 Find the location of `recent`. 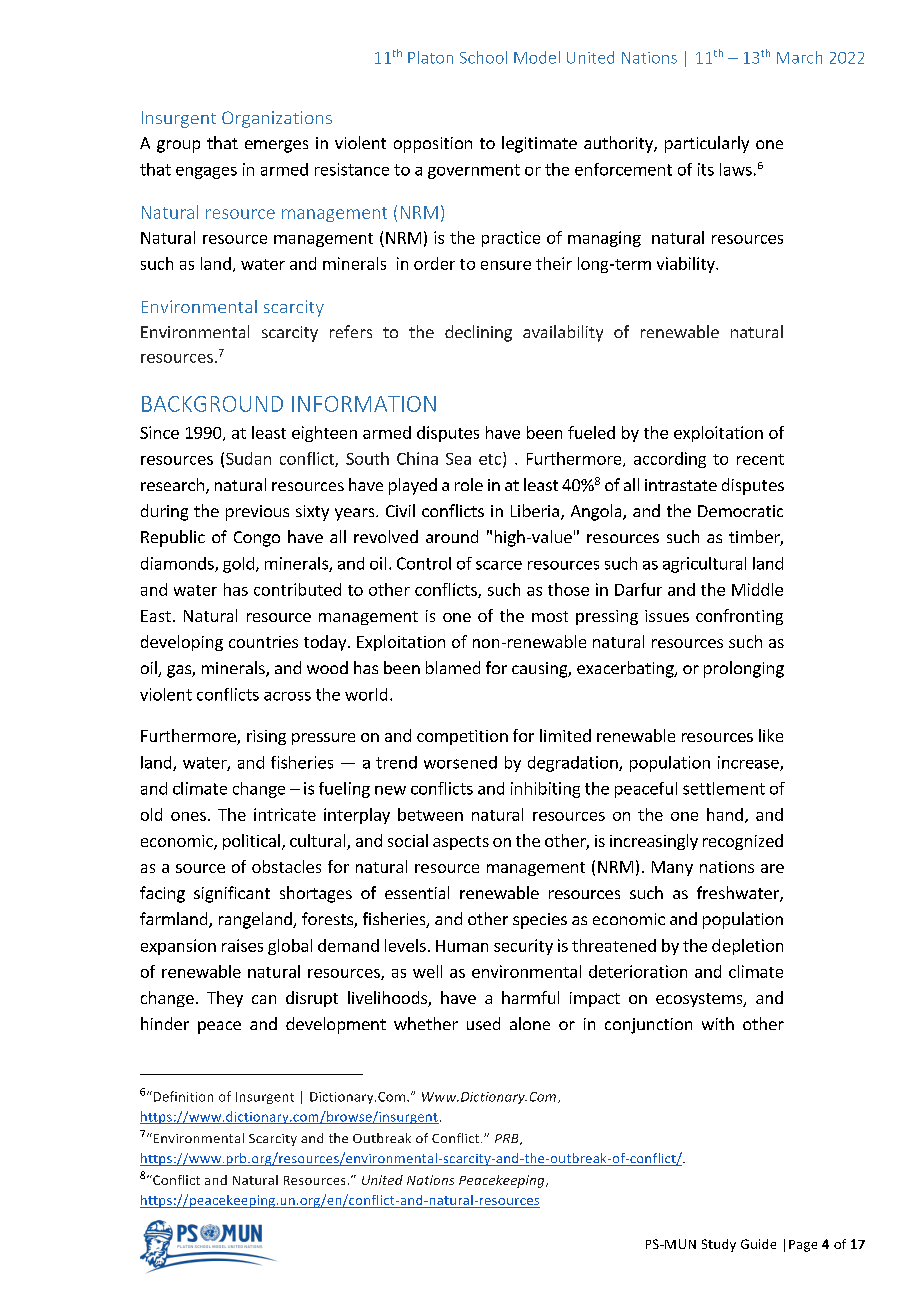

recent is located at coordinates (760, 459).
